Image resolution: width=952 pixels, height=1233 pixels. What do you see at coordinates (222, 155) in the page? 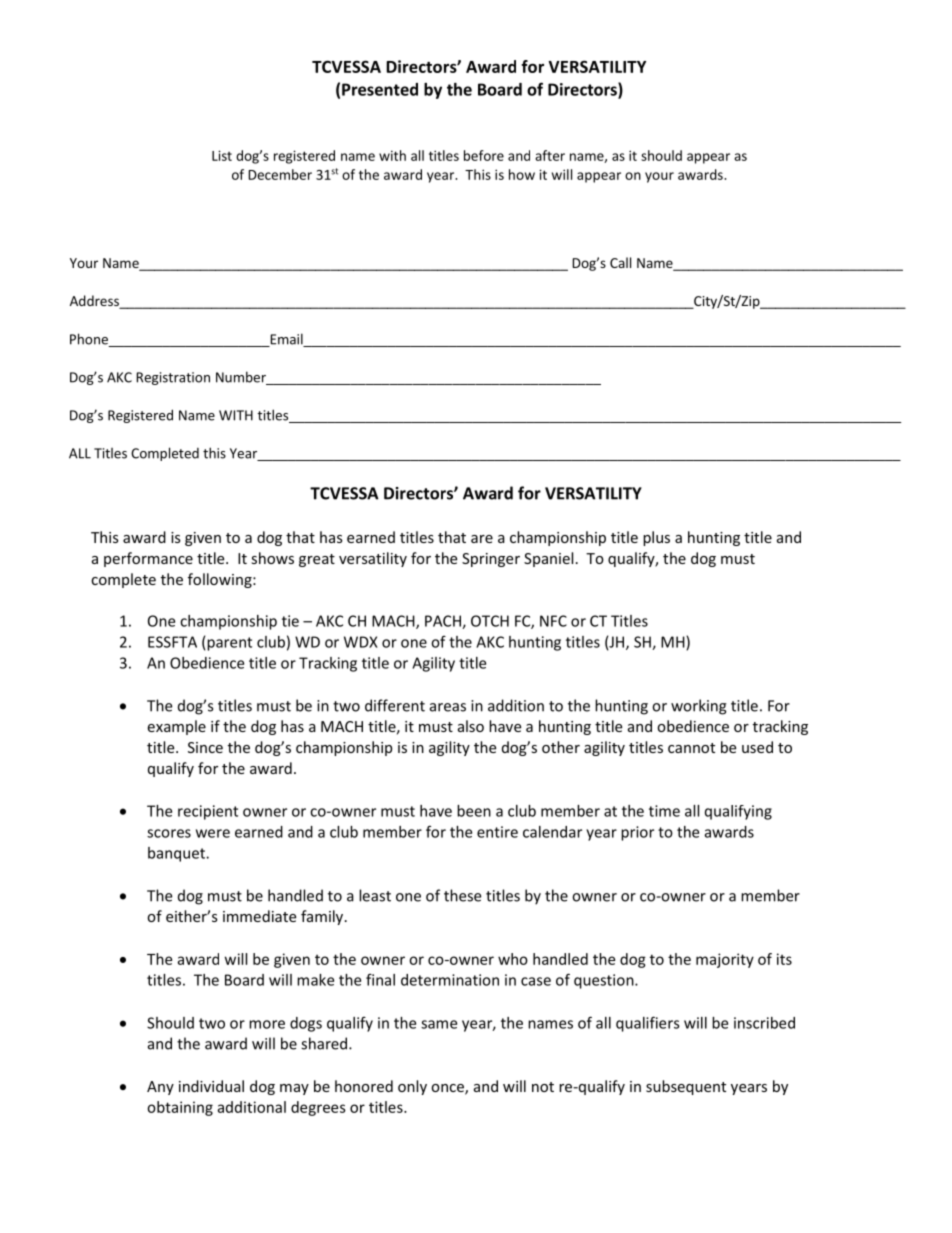
I see `List` at bounding box center [222, 155].
